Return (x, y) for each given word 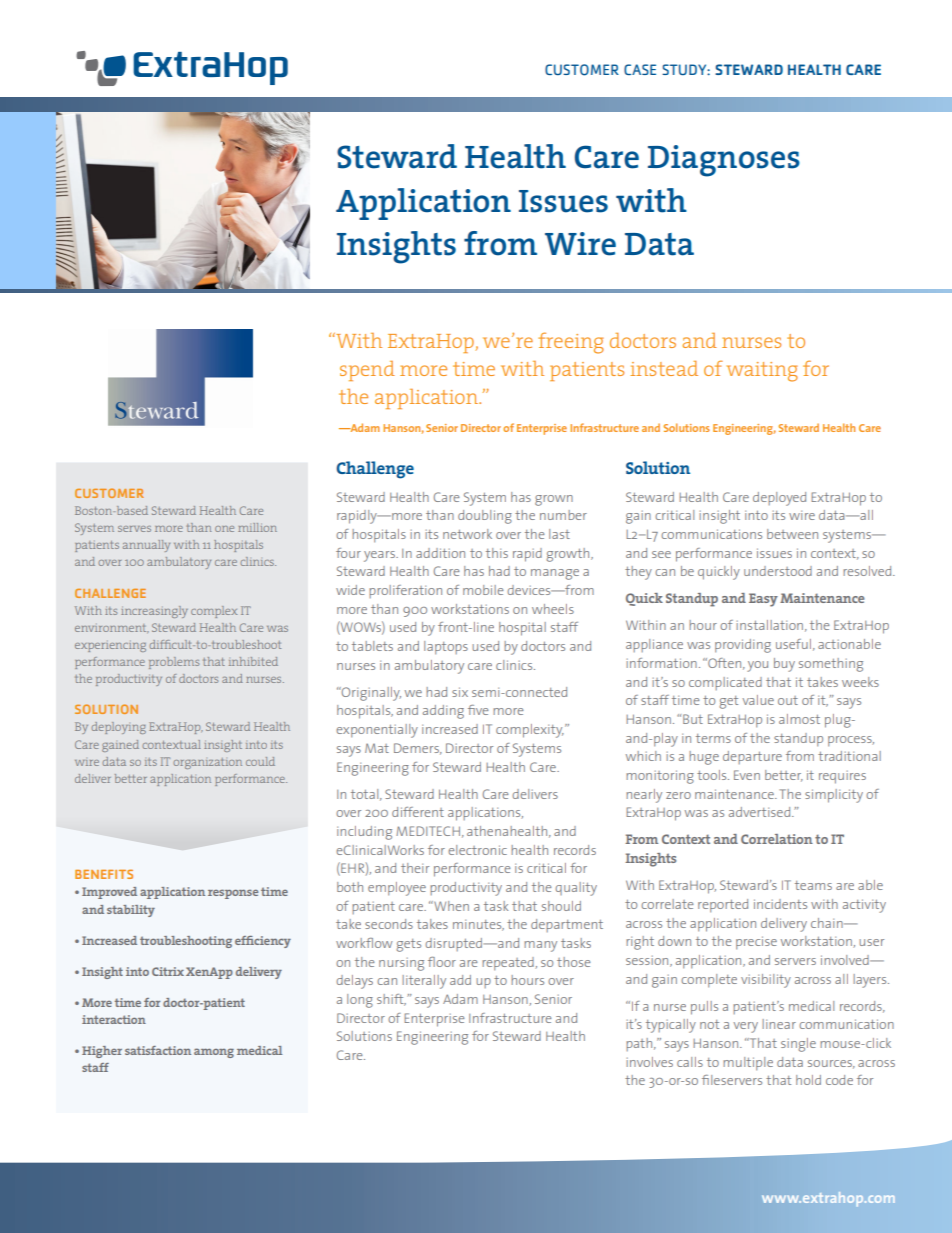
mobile (483, 590)
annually (146, 546)
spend (367, 371)
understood (778, 571)
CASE (640, 69)
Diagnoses (724, 161)
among (214, 1053)
